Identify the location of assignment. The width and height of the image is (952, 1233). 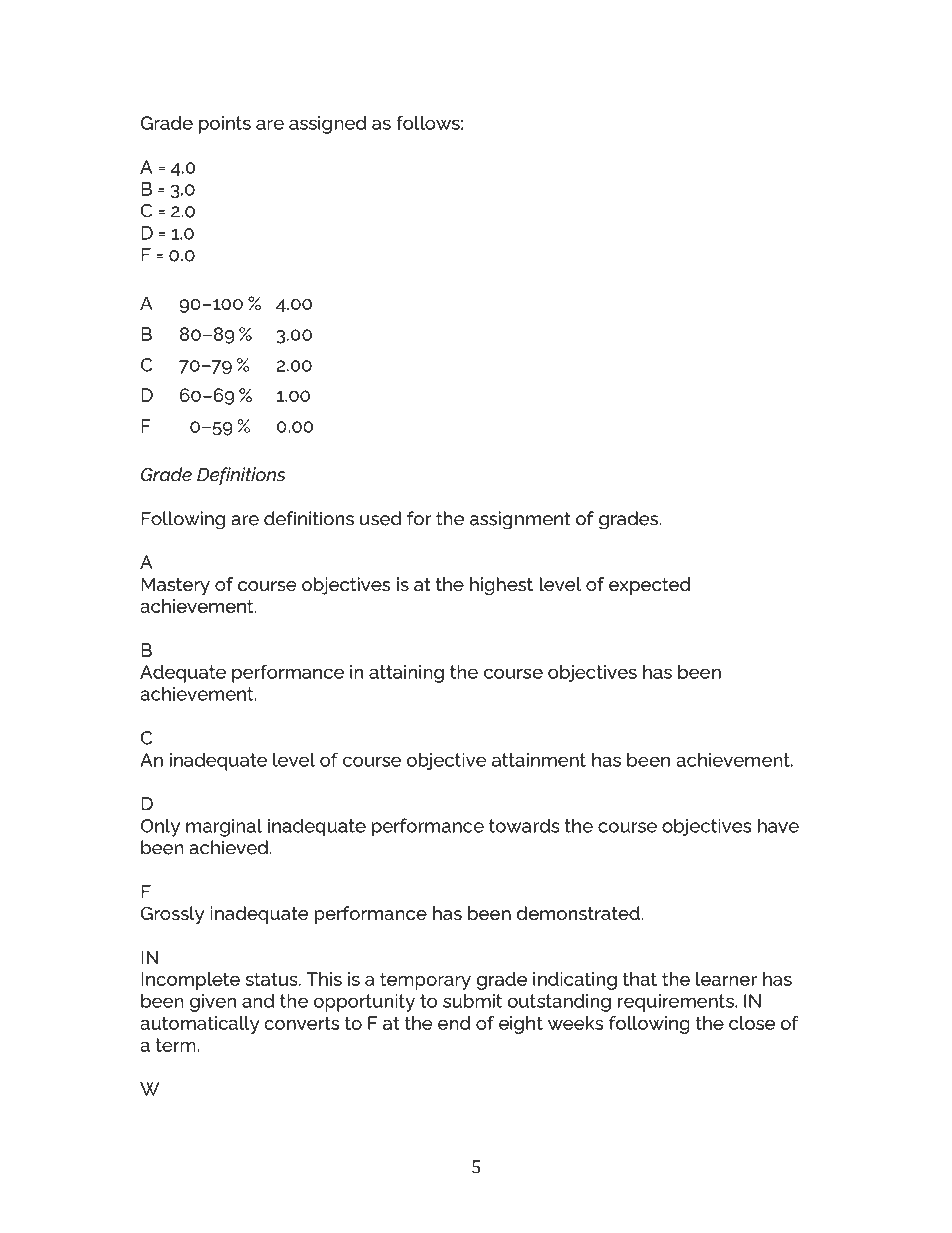
(520, 520).
